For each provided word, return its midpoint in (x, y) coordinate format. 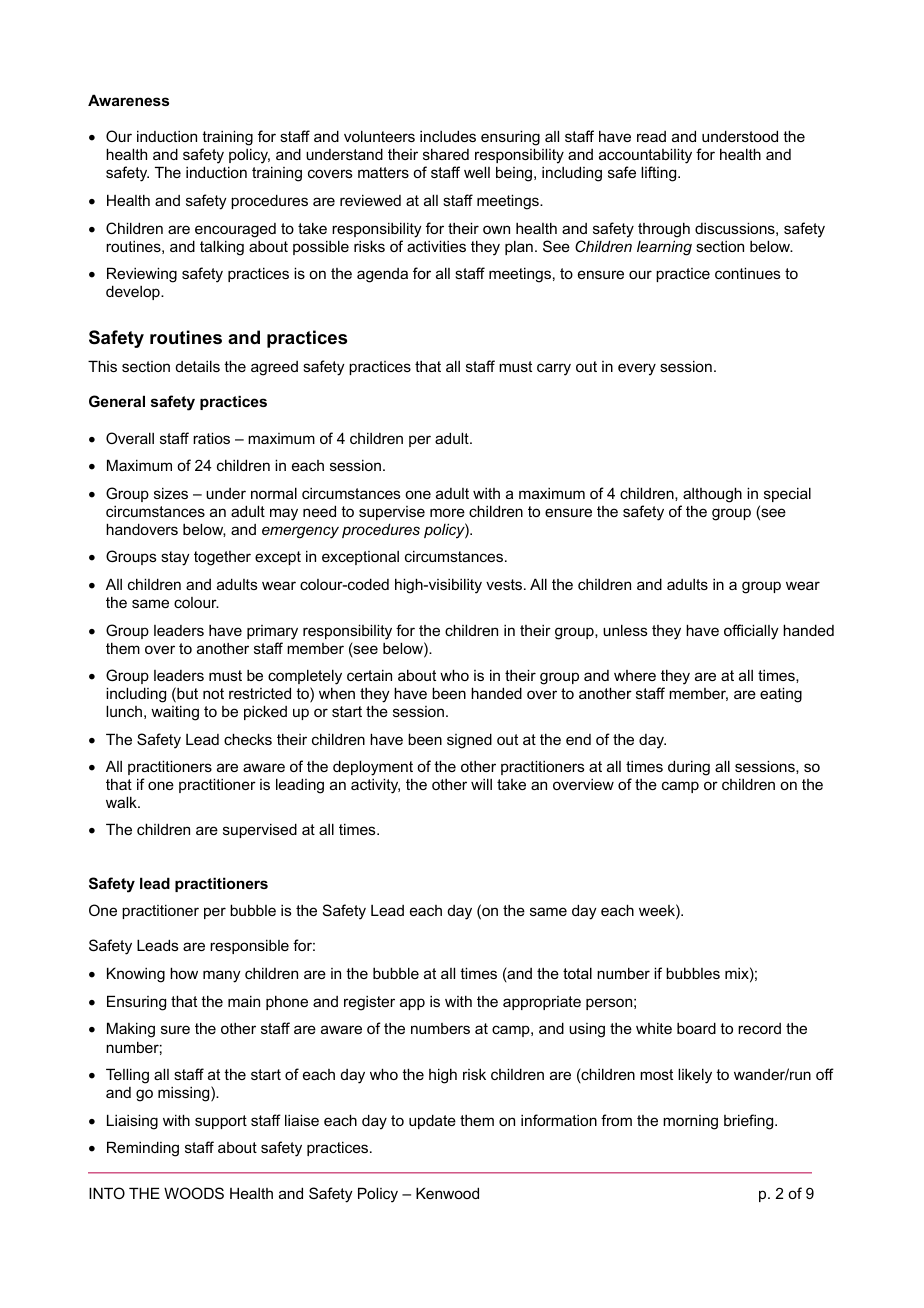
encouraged (235, 230)
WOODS (194, 1193)
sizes (171, 493)
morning (690, 1122)
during (689, 768)
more (447, 512)
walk (122, 802)
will (481, 784)
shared (446, 154)
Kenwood (447, 1193)
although (712, 495)
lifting (660, 174)
